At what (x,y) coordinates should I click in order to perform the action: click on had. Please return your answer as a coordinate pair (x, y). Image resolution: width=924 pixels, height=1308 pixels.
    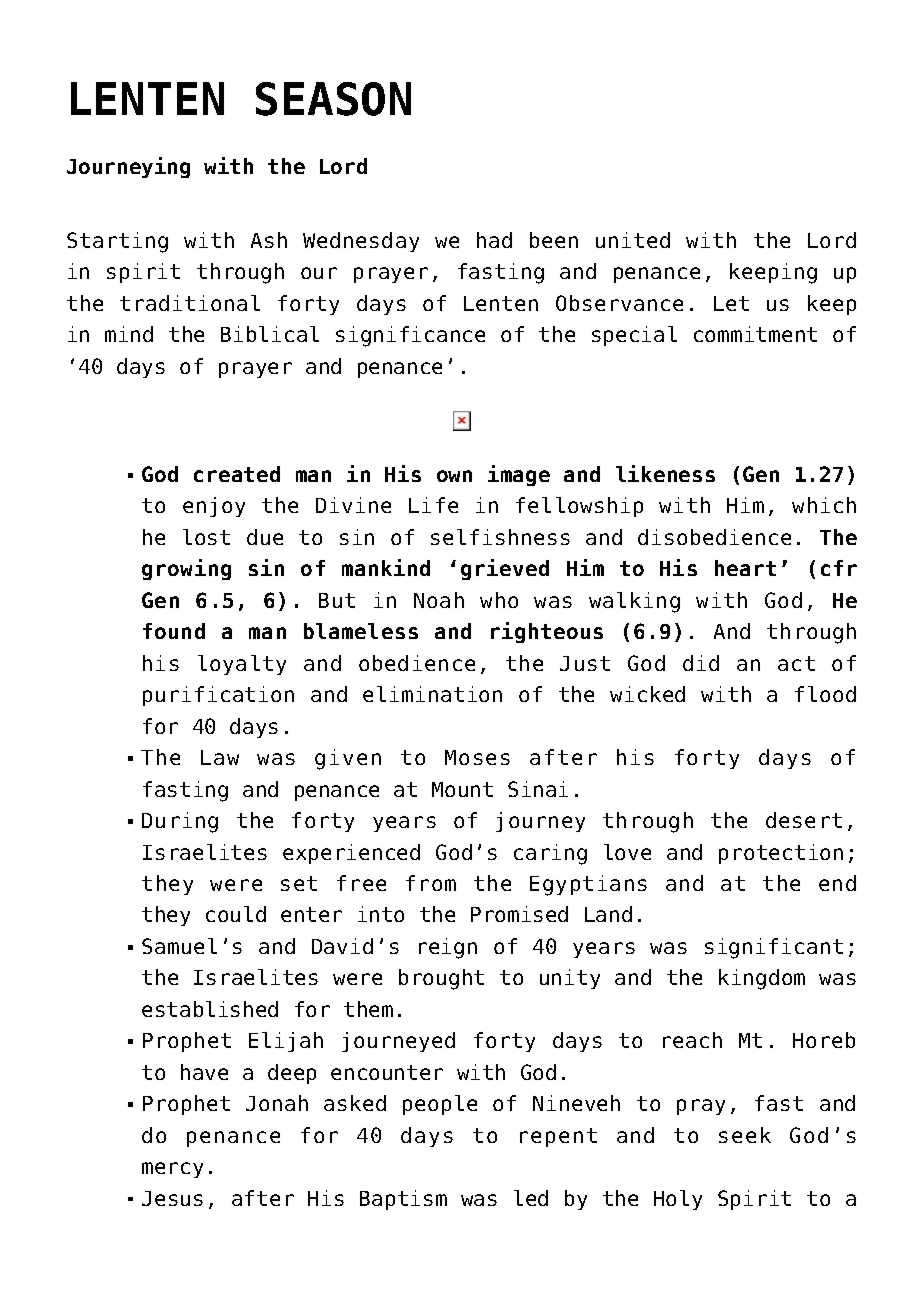
    Looking at the image, I should click on (494, 240).
